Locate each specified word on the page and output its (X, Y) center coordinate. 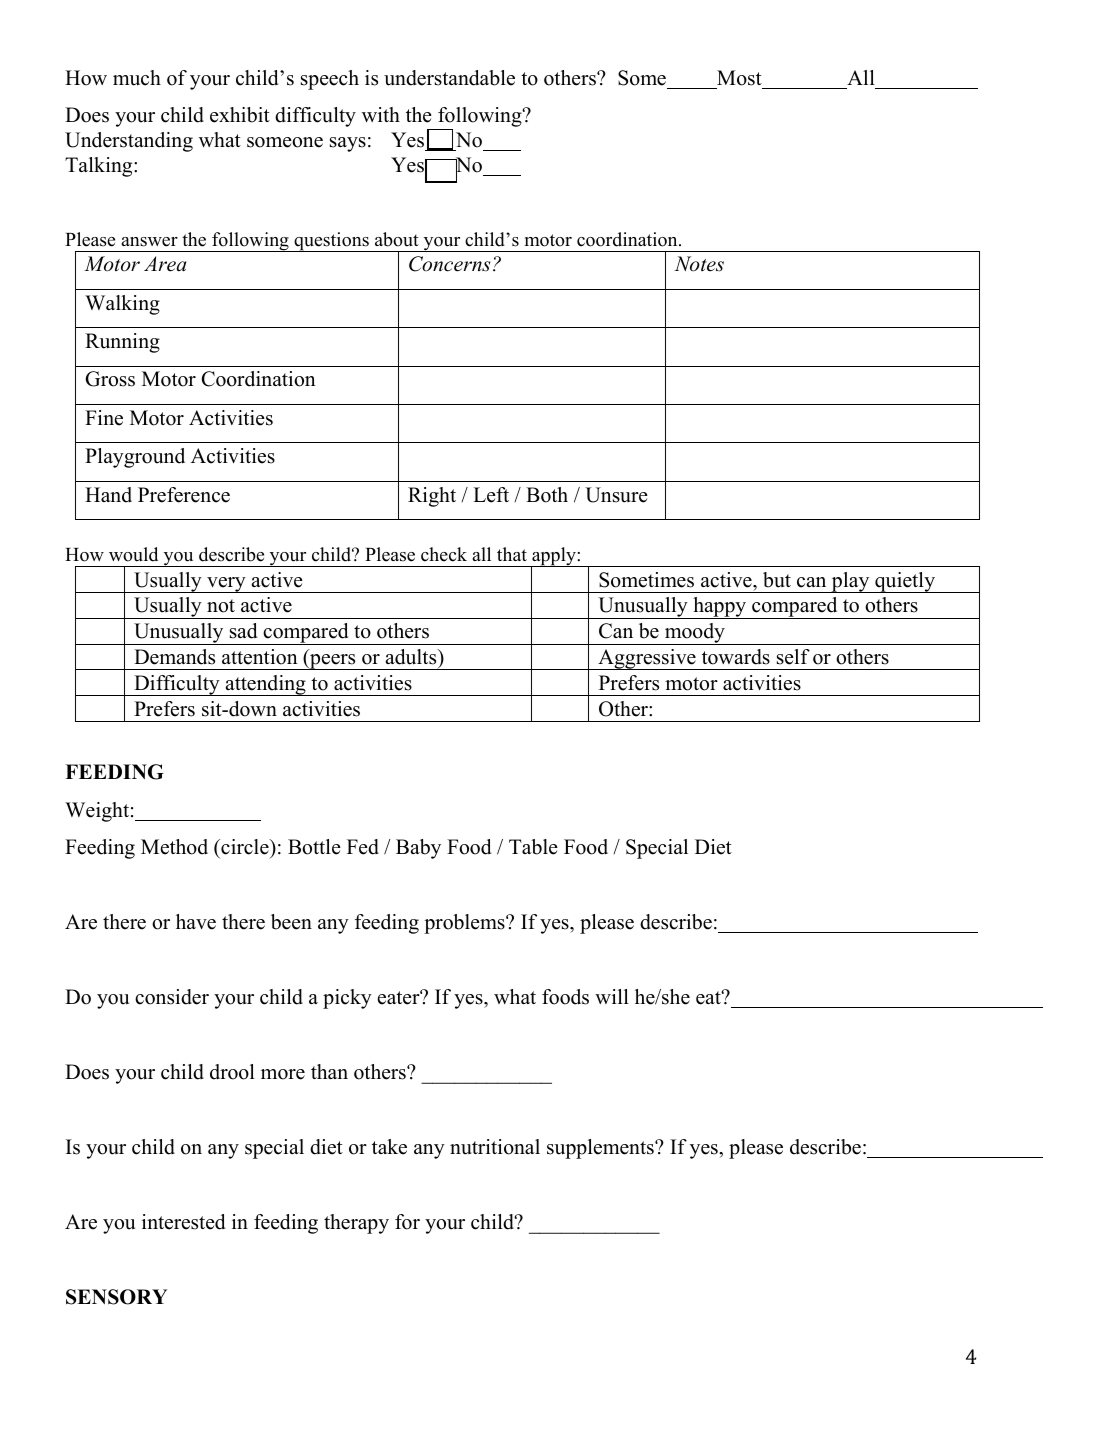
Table (533, 847)
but (777, 580)
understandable (449, 78)
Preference (184, 495)
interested (183, 1222)
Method (174, 847)
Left (491, 495)
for (407, 1222)
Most (739, 78)
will (612, 996)
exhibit (240, 115)
